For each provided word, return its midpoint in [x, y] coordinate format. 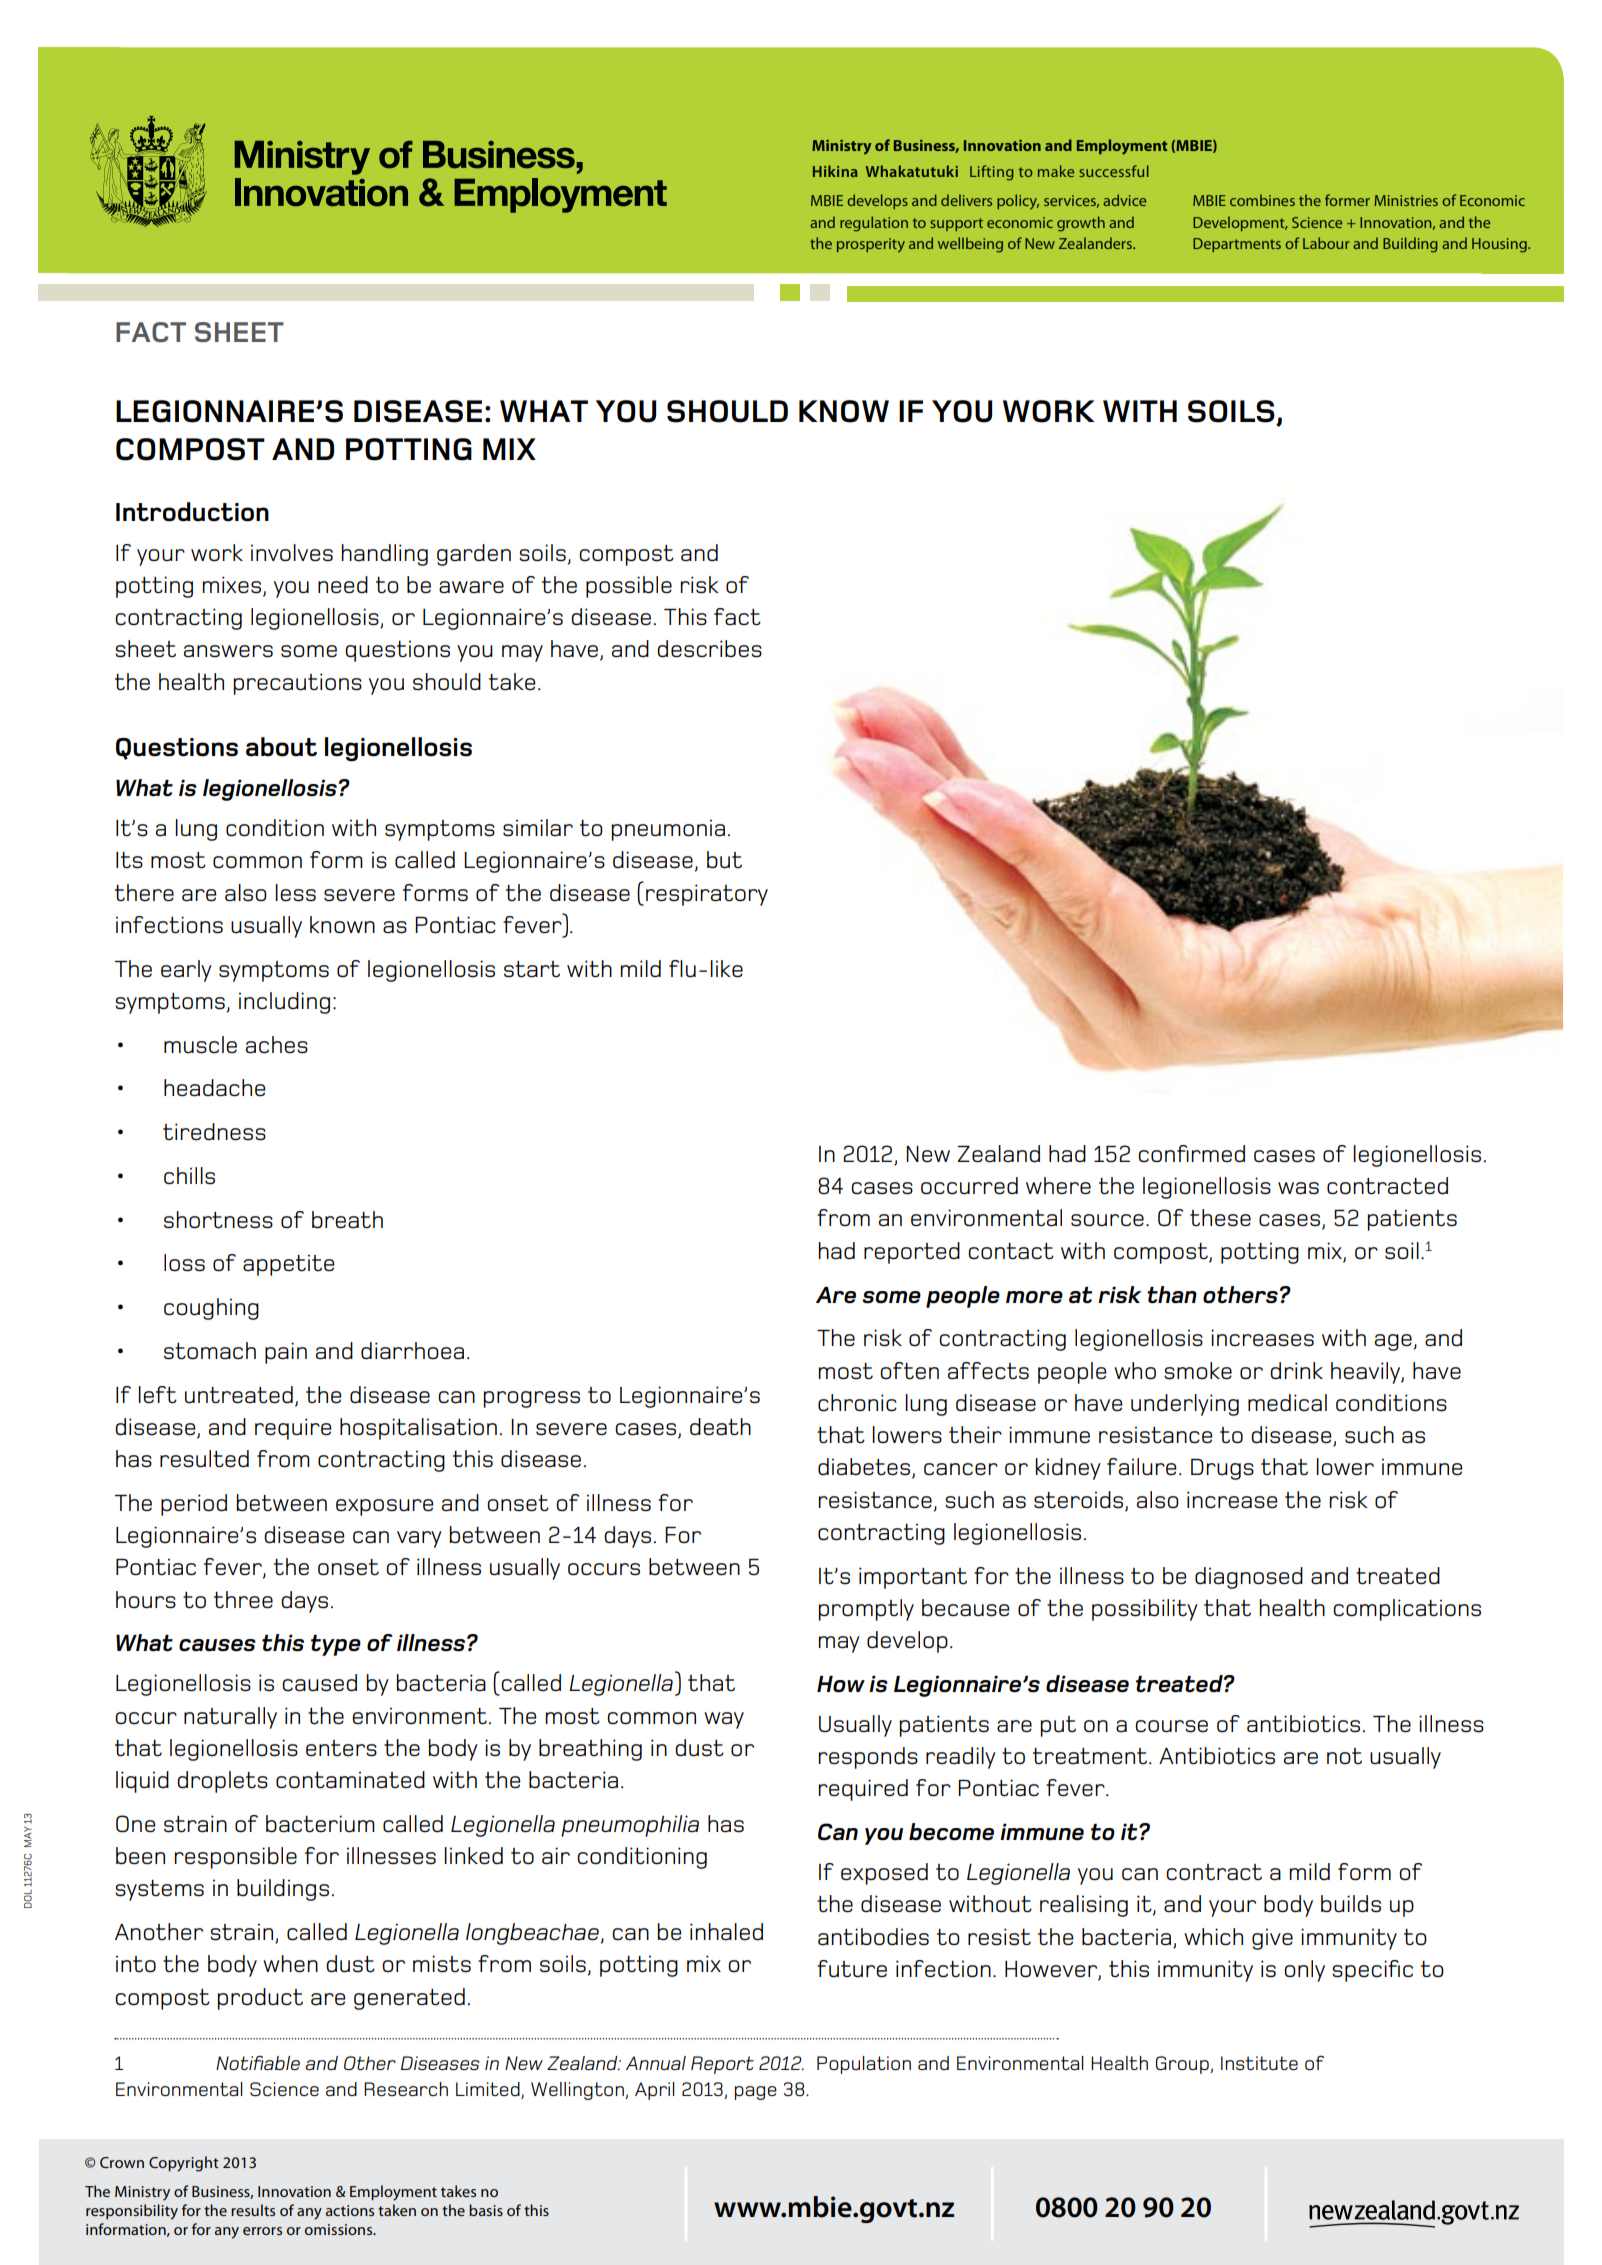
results [253, 2210]
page [756, 2093]
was [1298, 1188]
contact [1011, 1251]
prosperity [871, 245]
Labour [1326, 243]
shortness [218, 1220]
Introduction [192, 512]
